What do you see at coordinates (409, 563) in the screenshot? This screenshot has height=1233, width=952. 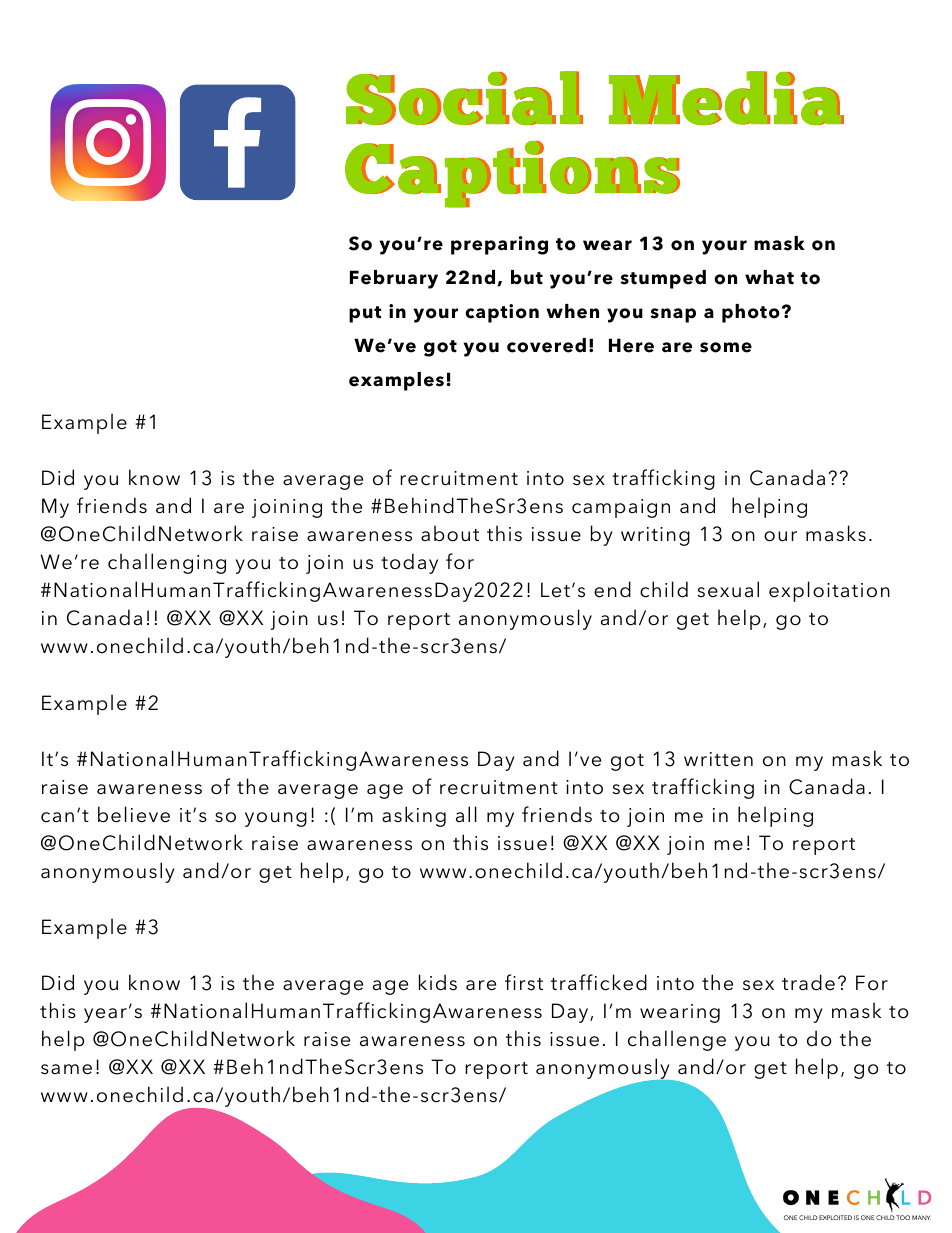 I see `today` at bounding box center [409, 563].
